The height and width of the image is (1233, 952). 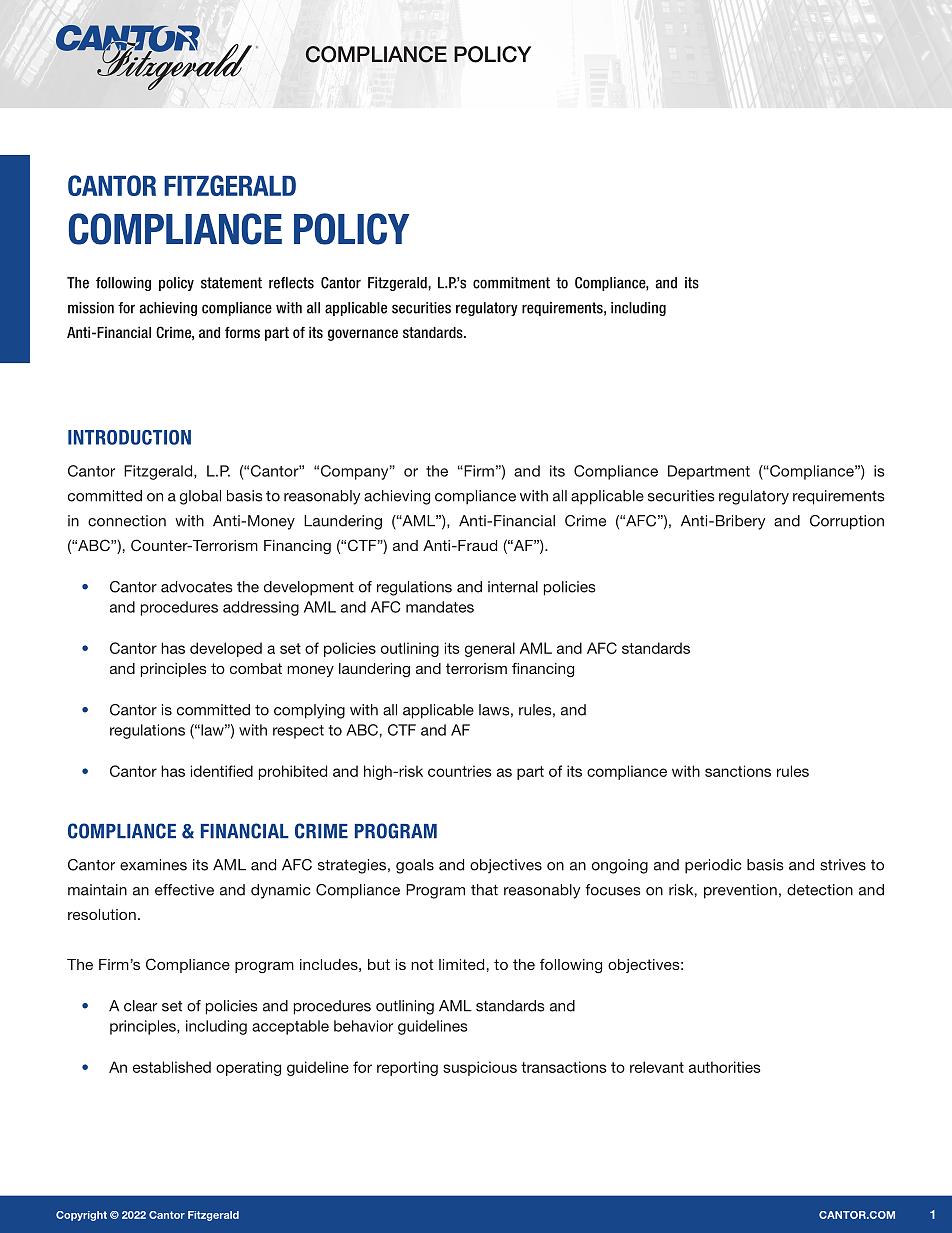 I want to click on countries, so click(x=460, y=771).
